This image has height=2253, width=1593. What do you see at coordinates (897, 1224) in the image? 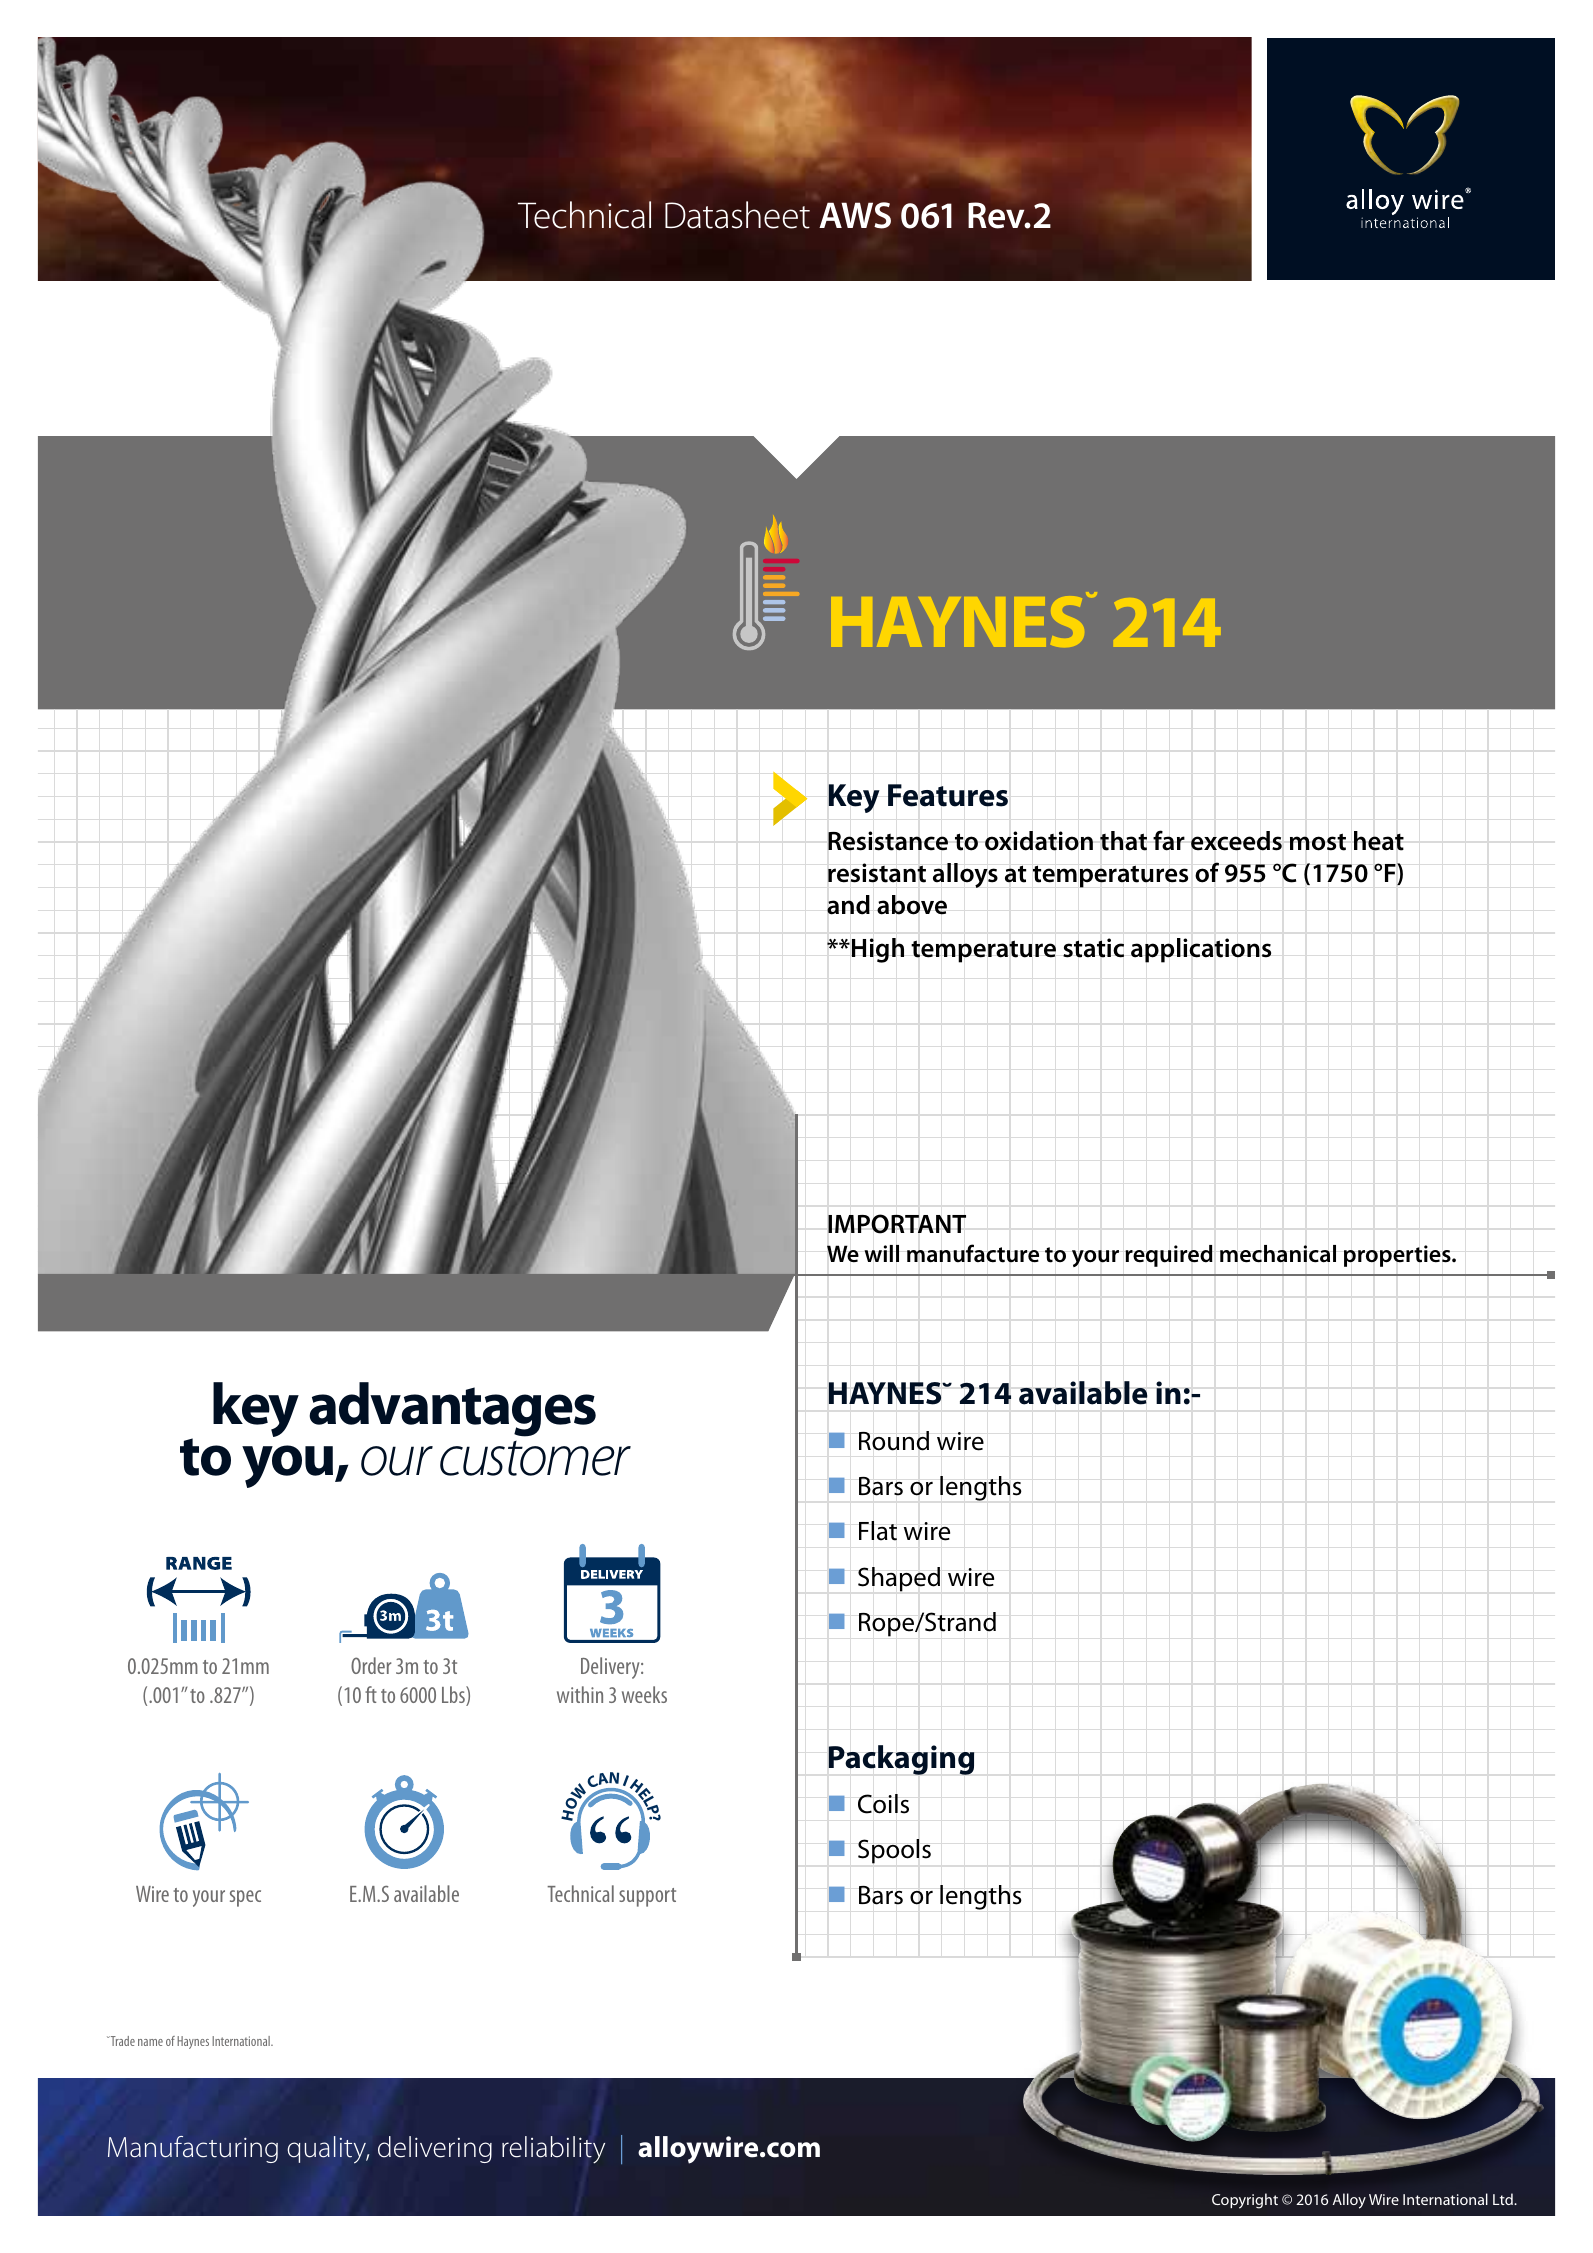
I see `IMPORTANT` at bounding box center [897, 1224].
